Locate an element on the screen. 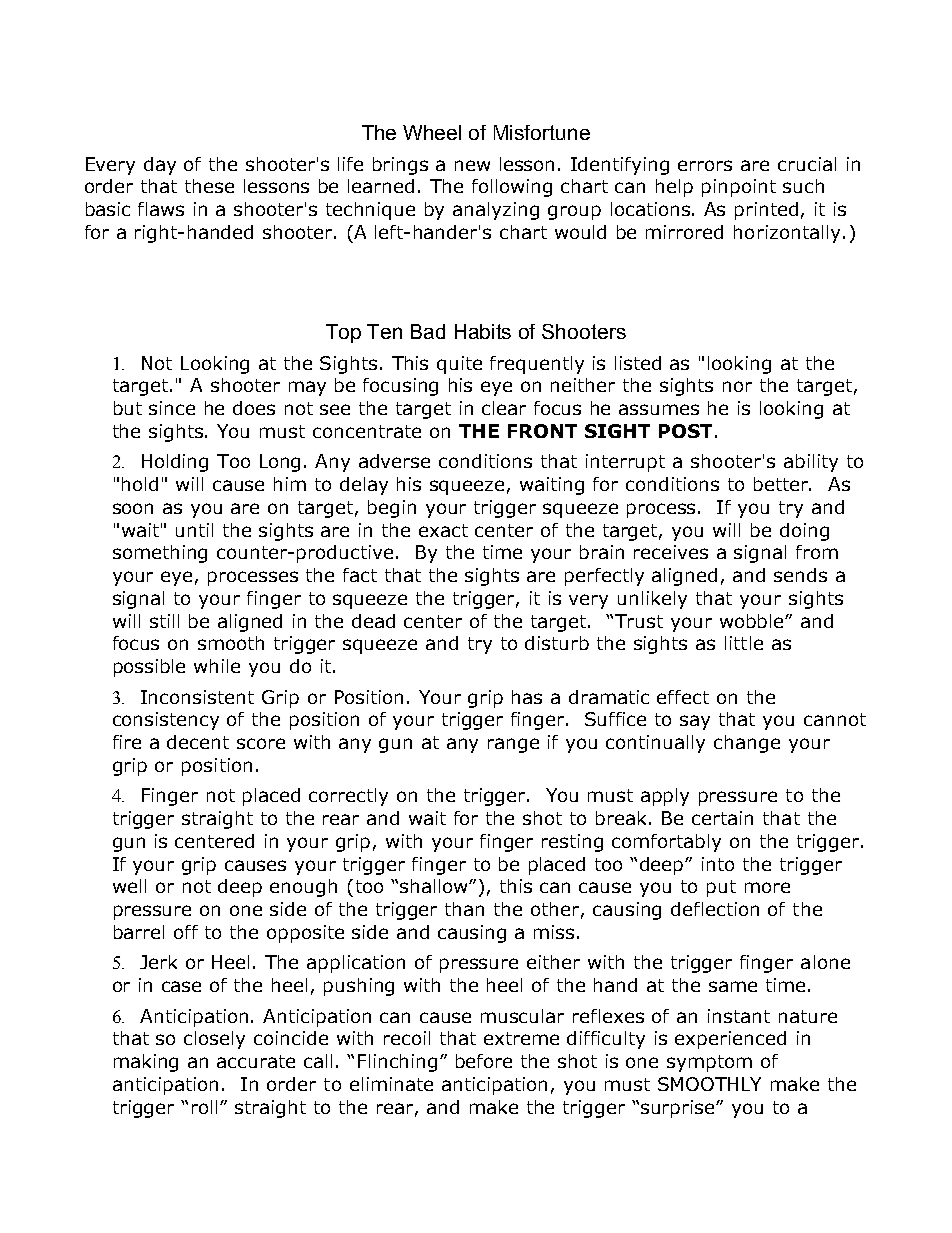 Image resolution: width=952 pixels, height=1233 pixels. day is located at coordinates (160, 166).
